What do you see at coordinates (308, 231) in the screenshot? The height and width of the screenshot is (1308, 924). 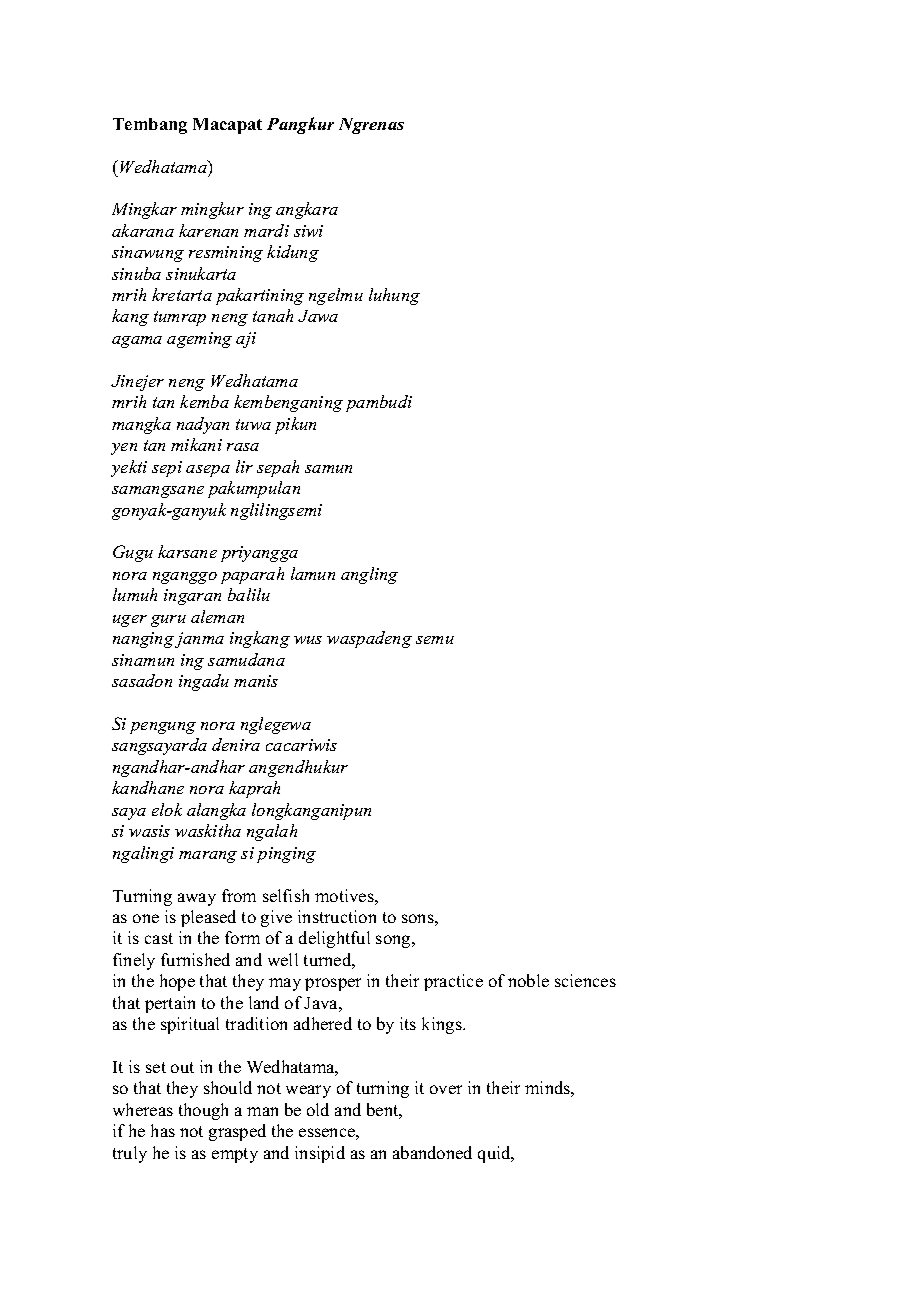 I see `siwi` at bounding box center [308, 231].
